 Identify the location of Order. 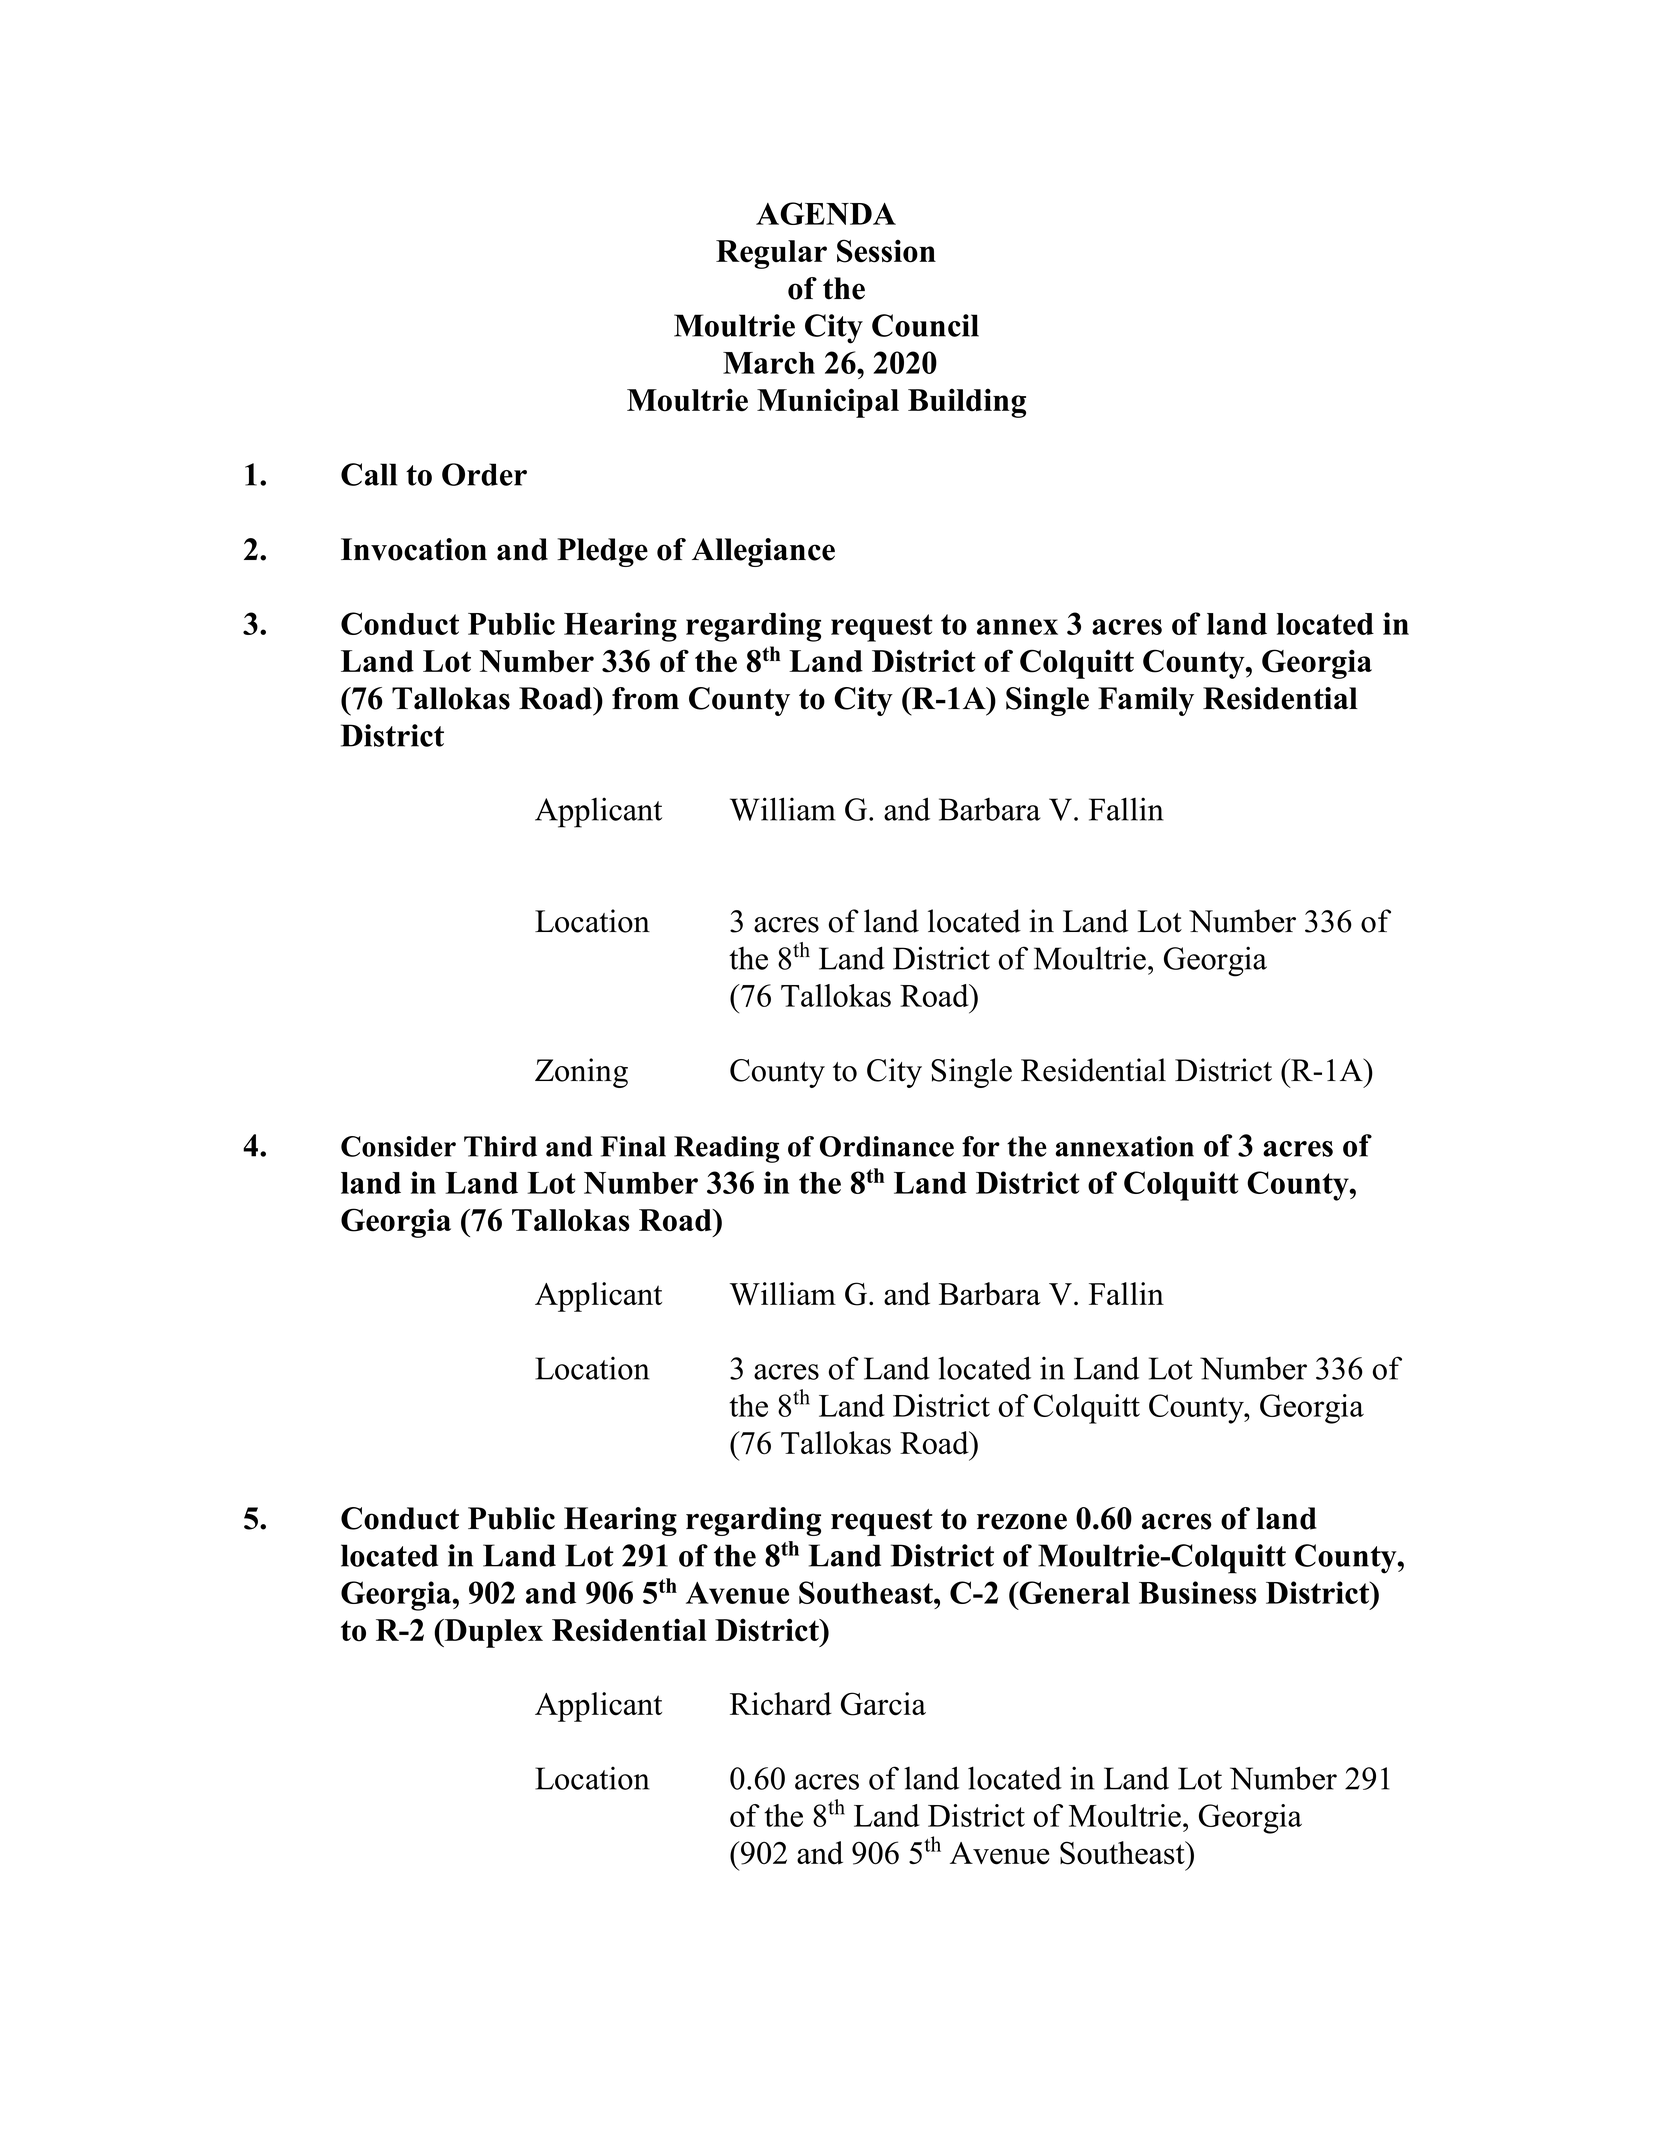
(484, 474).
